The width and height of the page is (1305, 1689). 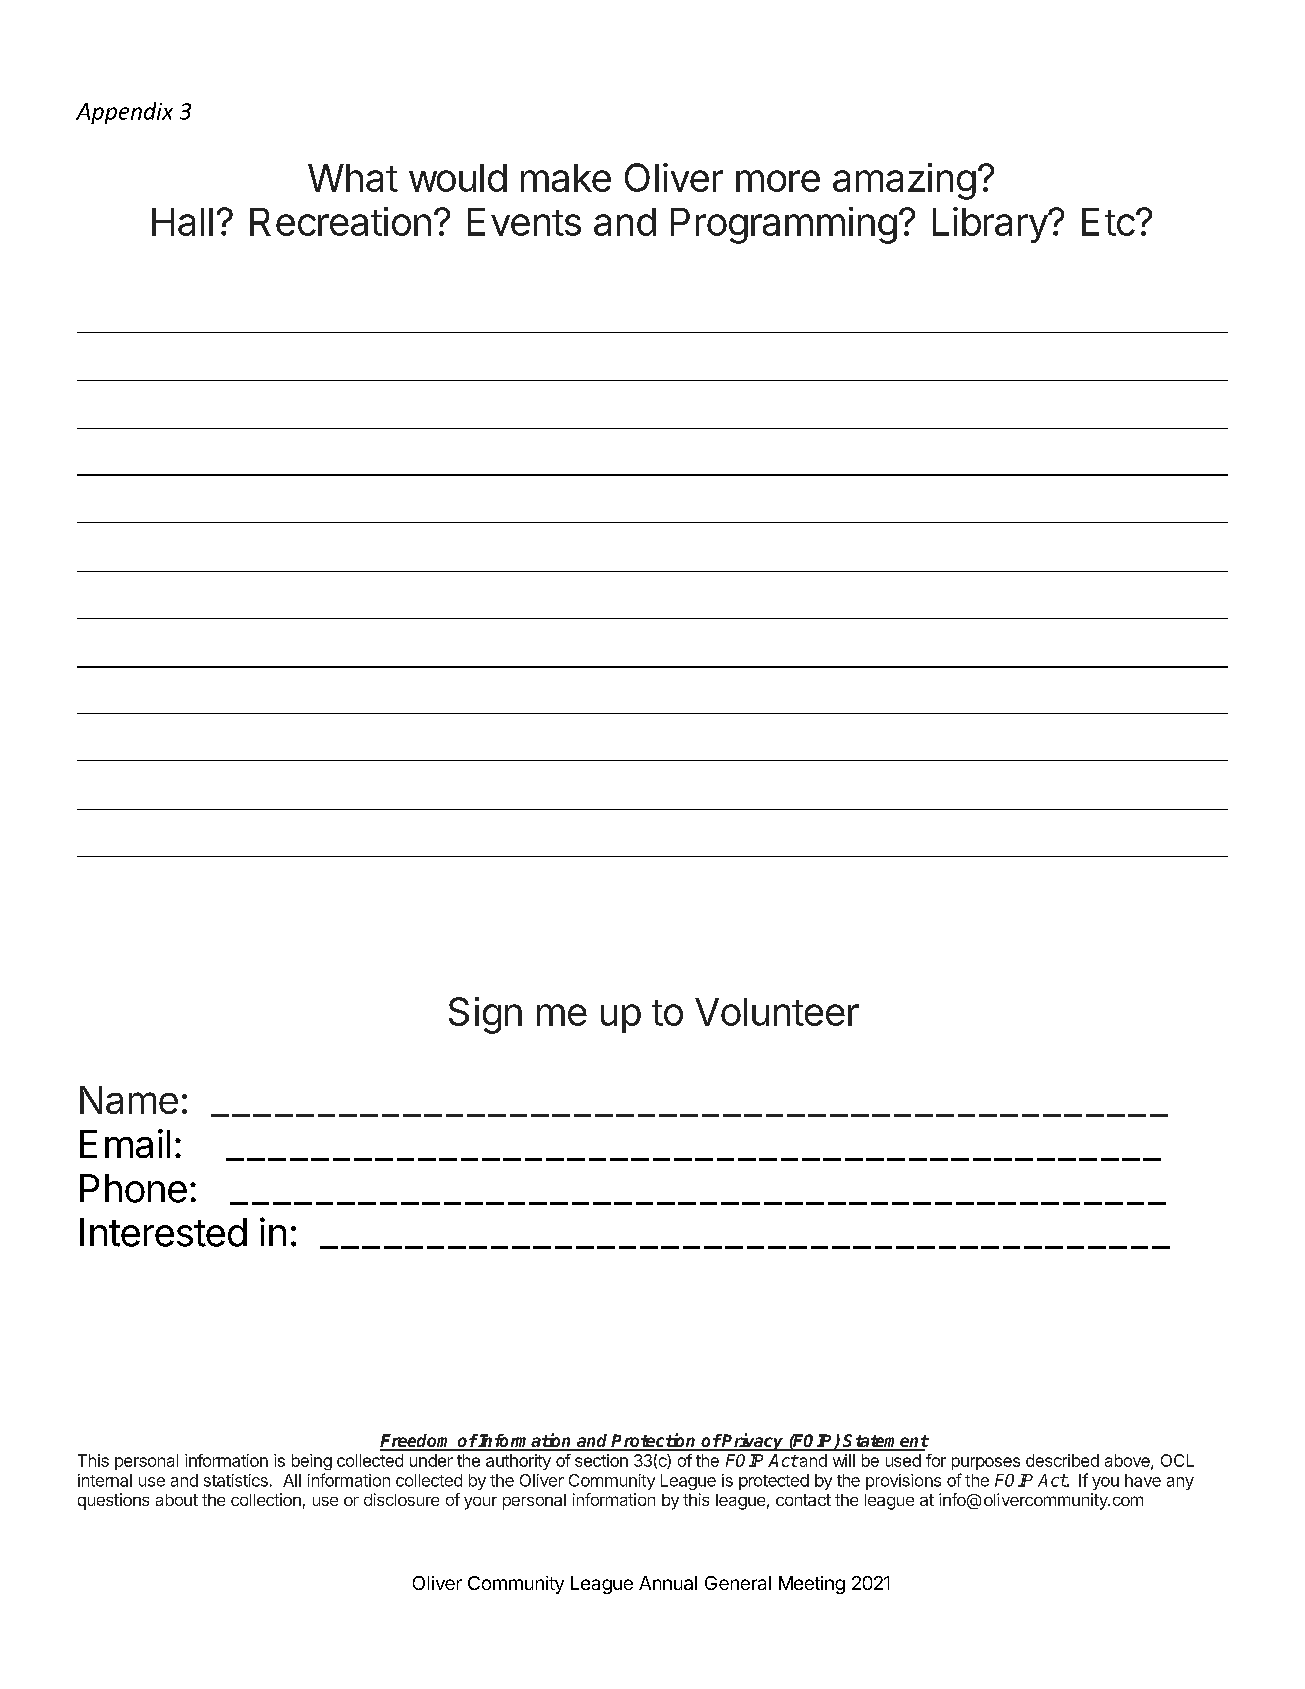 I want to click on Name, so click(x=129, y=1100).
